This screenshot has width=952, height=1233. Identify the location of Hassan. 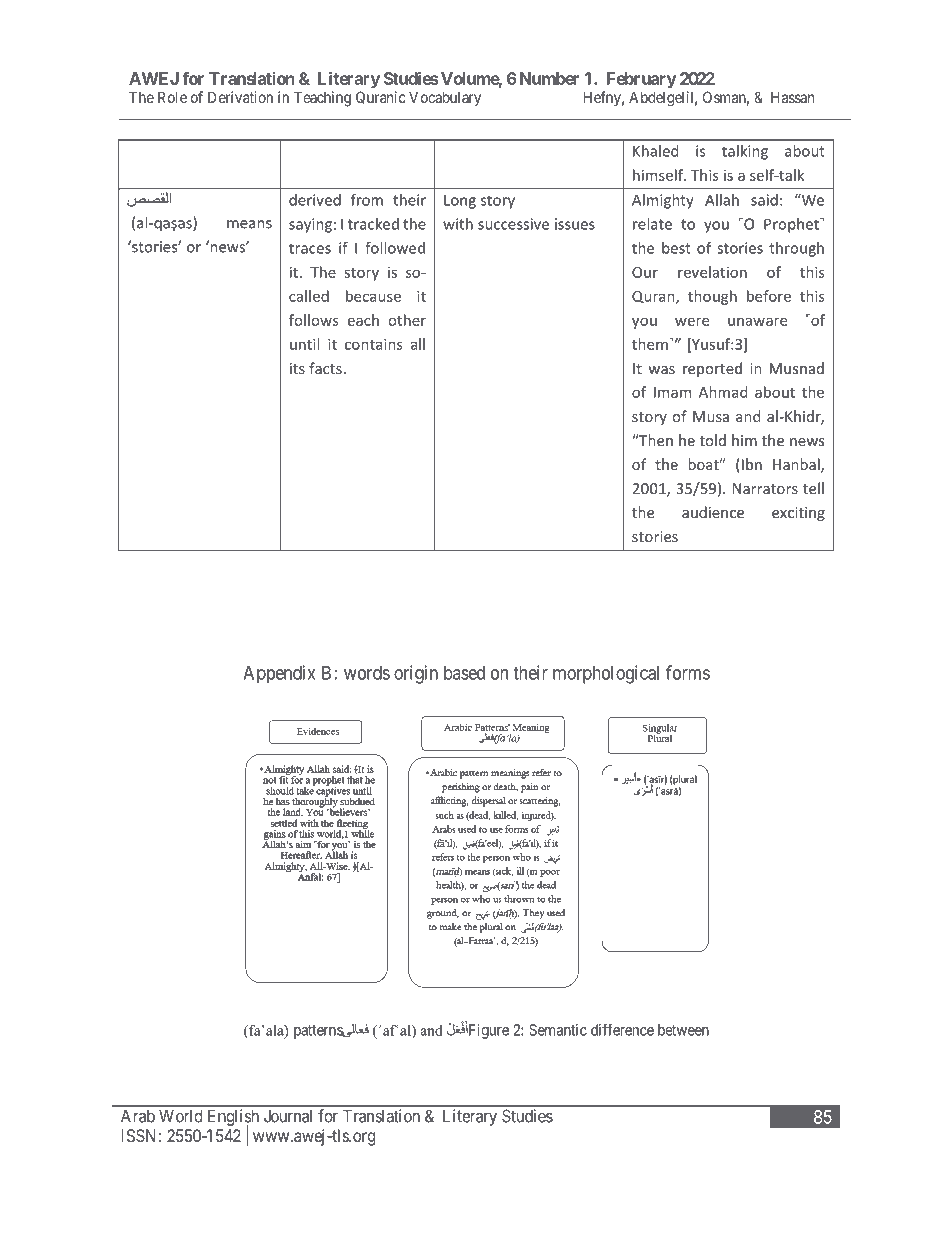
(792, 97).
